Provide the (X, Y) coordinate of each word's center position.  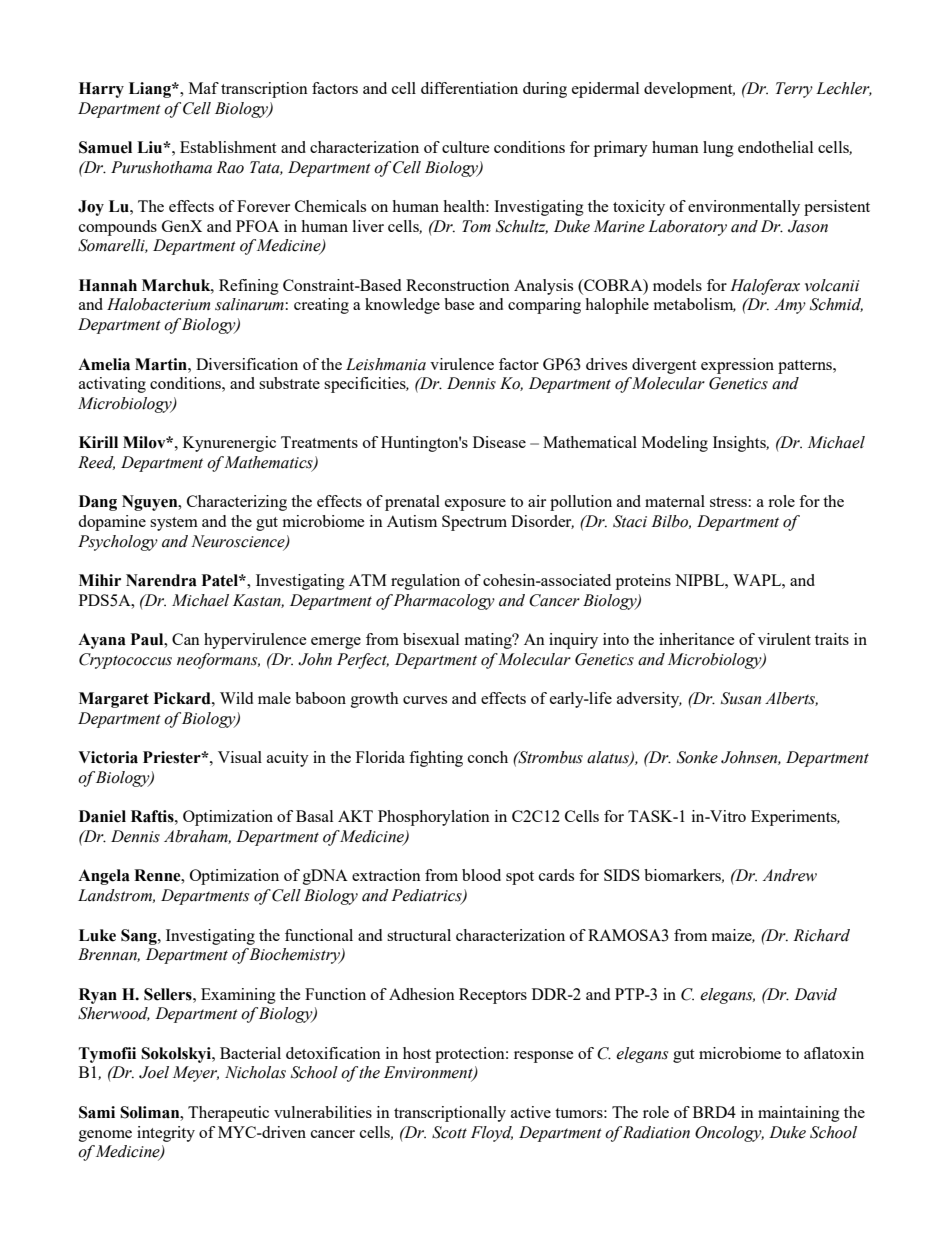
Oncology (729, 1134)
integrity (166, 1134)
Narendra (161, 580)
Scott (449, 1132)
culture (466, 147)
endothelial (775, 147)
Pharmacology (444, 602)
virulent (784, 639)
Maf (204, 88)
